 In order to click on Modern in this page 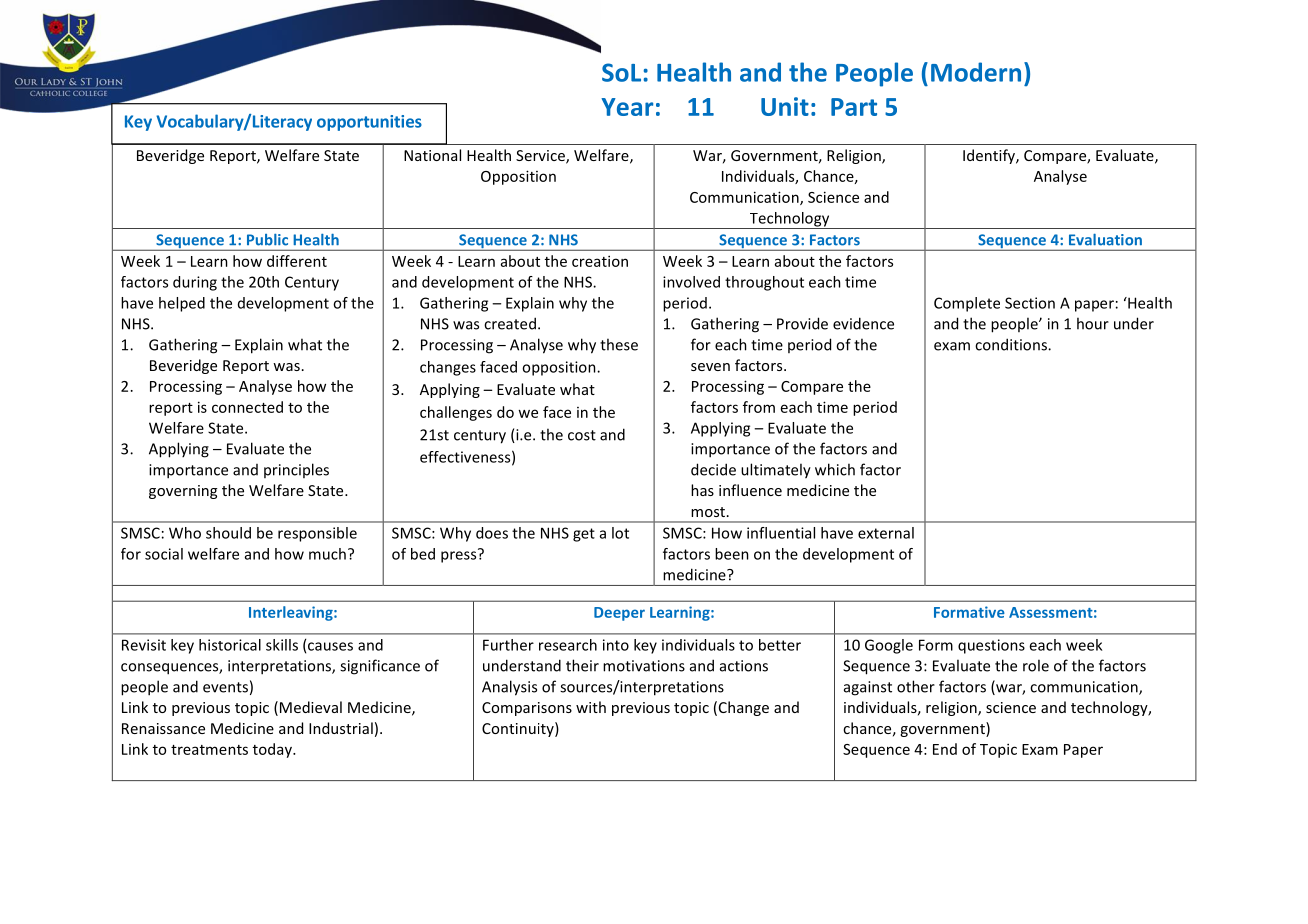, I will do `click(976, 72)`.
